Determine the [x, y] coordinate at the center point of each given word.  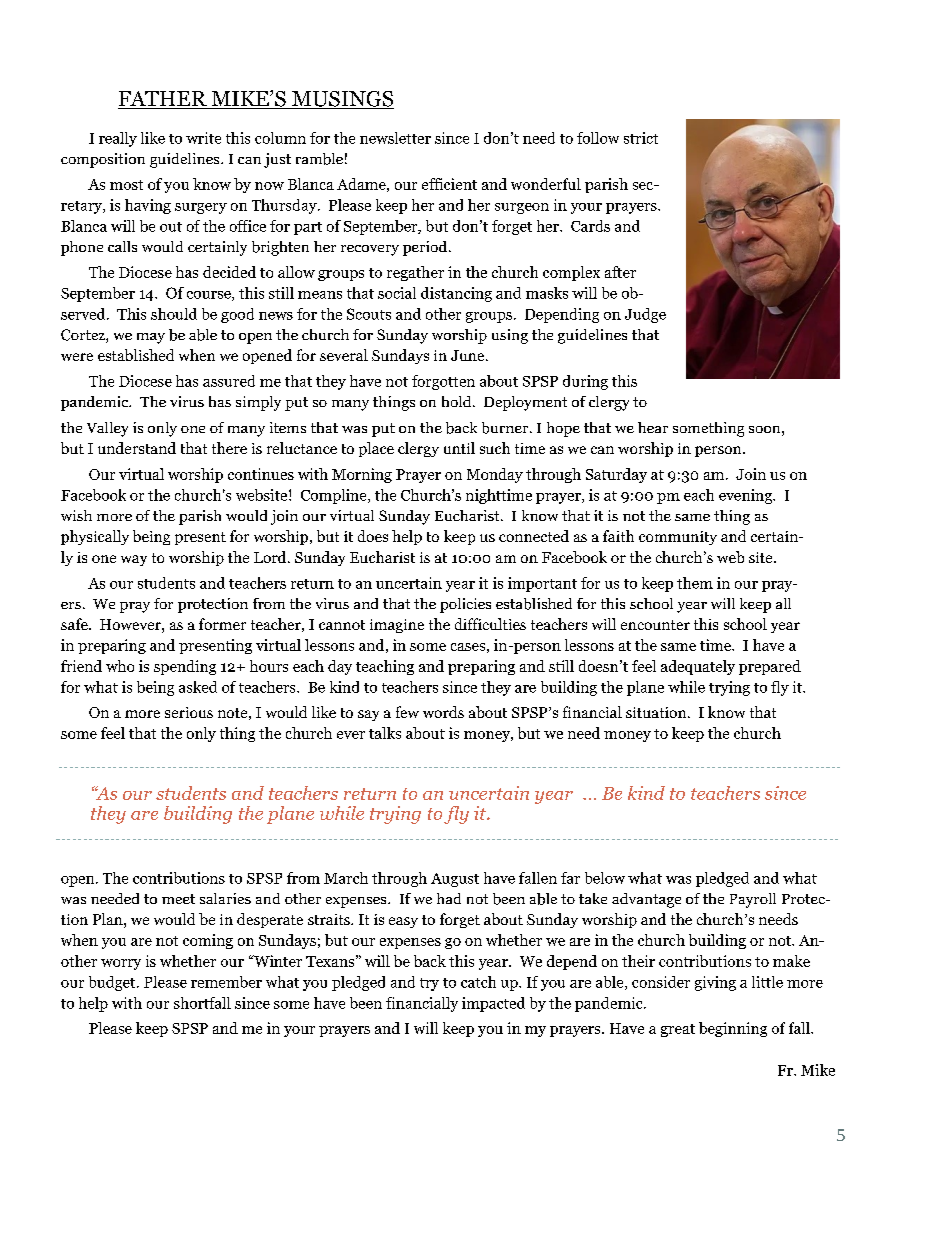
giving [715, 983]
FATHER [163, 100]
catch [478, 982]
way [134, 560]
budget [113, 983]
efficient [449, 184]
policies [465, 605]
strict [641, 138]
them [695, 583]
